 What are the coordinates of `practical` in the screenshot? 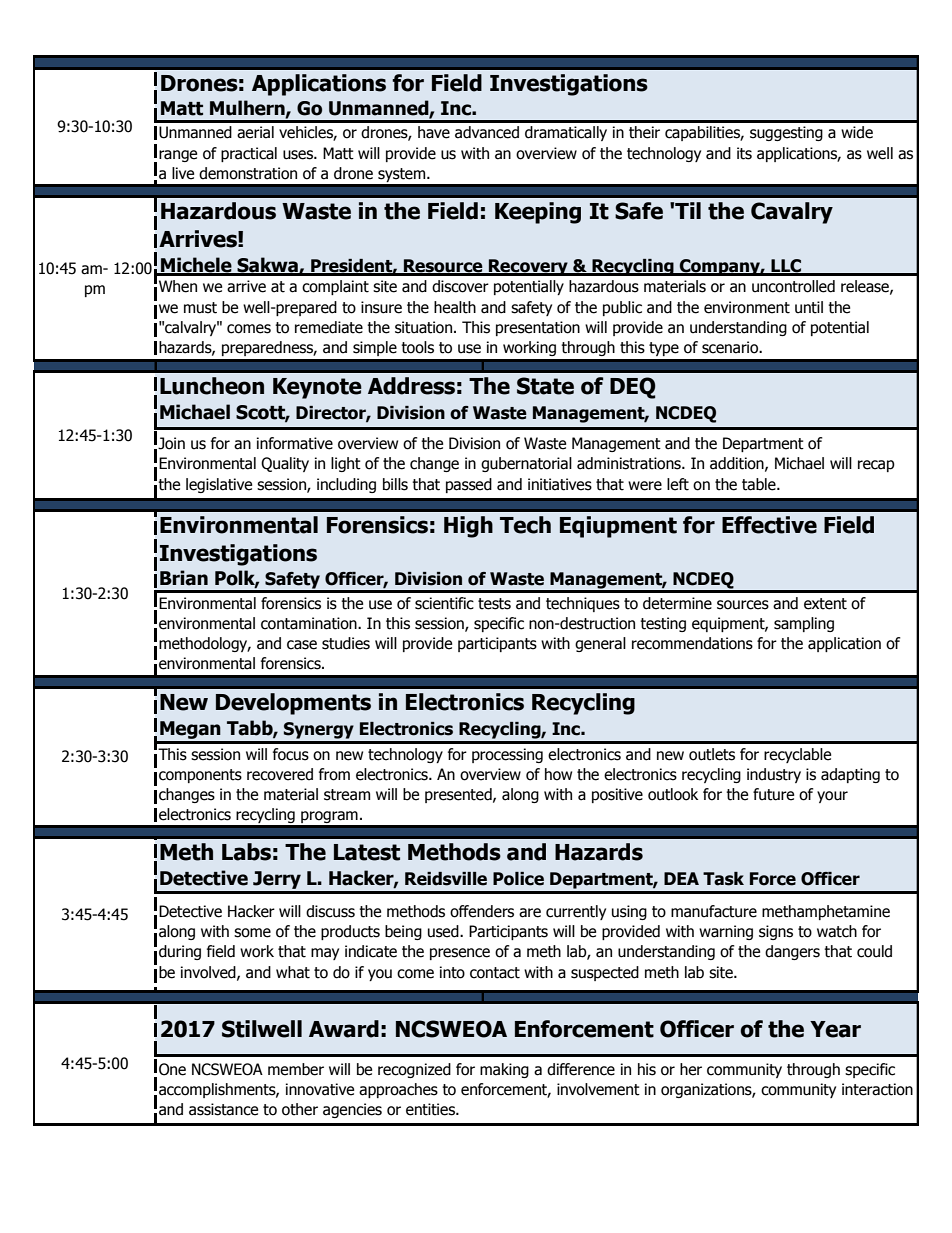 It's located at (249, 154).
